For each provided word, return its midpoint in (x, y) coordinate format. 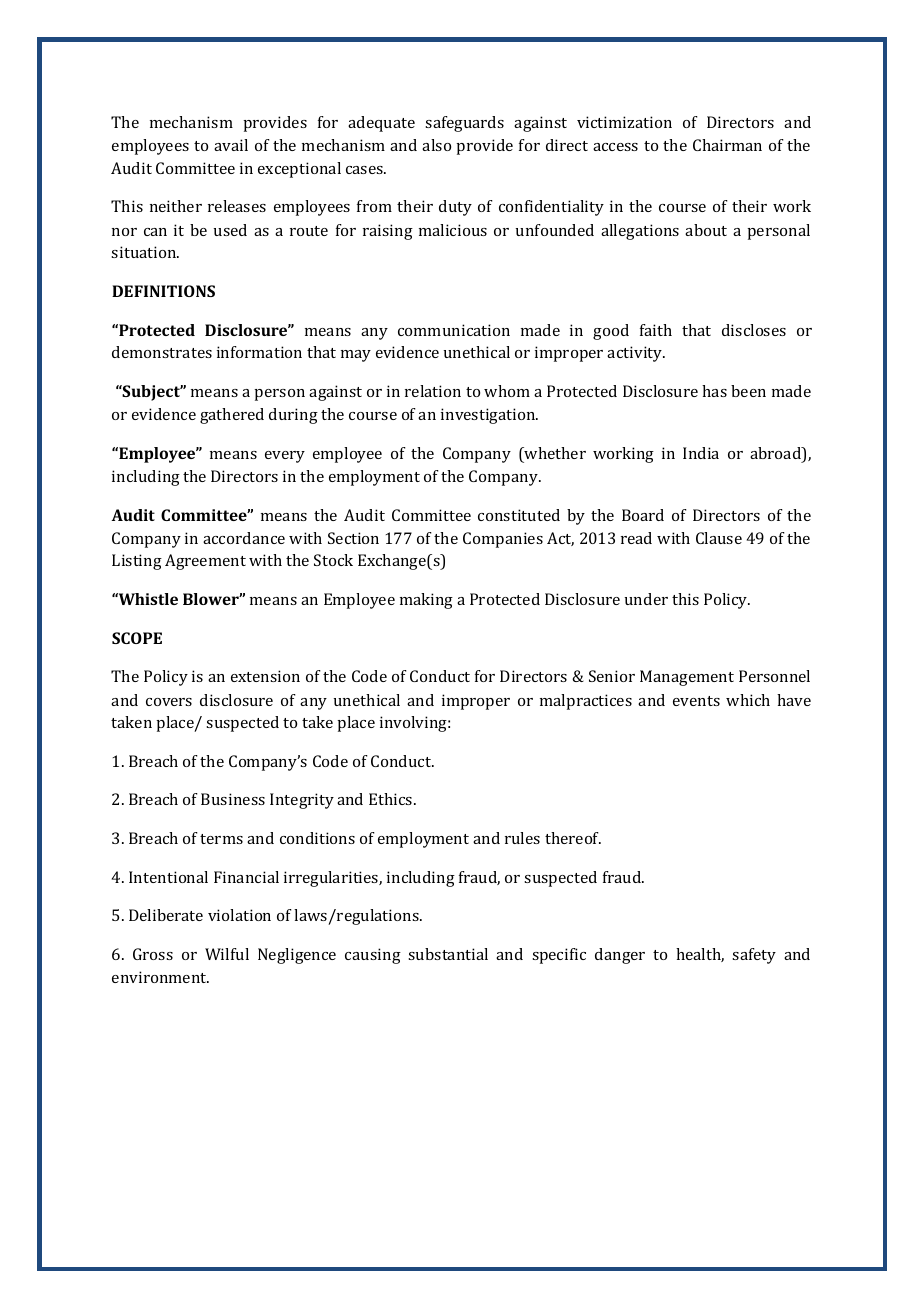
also (436, 145)
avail (231, 145)
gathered (232, 416)
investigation (489, 416)
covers (169, 702)
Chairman (727, 145)
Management (687, 678)
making (426, 601)
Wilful (227, 954)
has (714, 391)
